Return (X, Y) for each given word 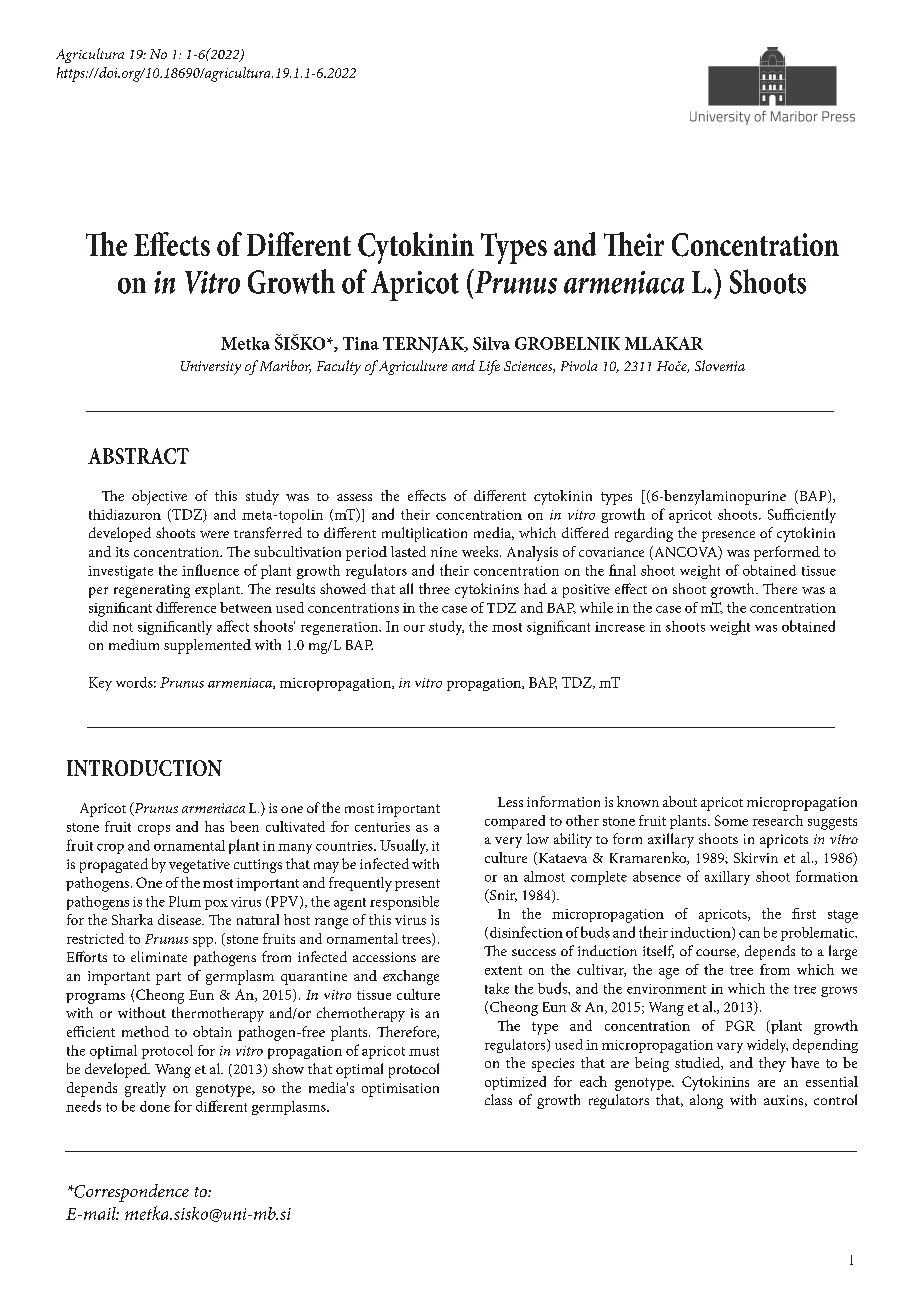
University (211, 368)
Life (489, 367)
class (498, 1099)
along (706, 1101)
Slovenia (720, 365)
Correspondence (130, 1193)
